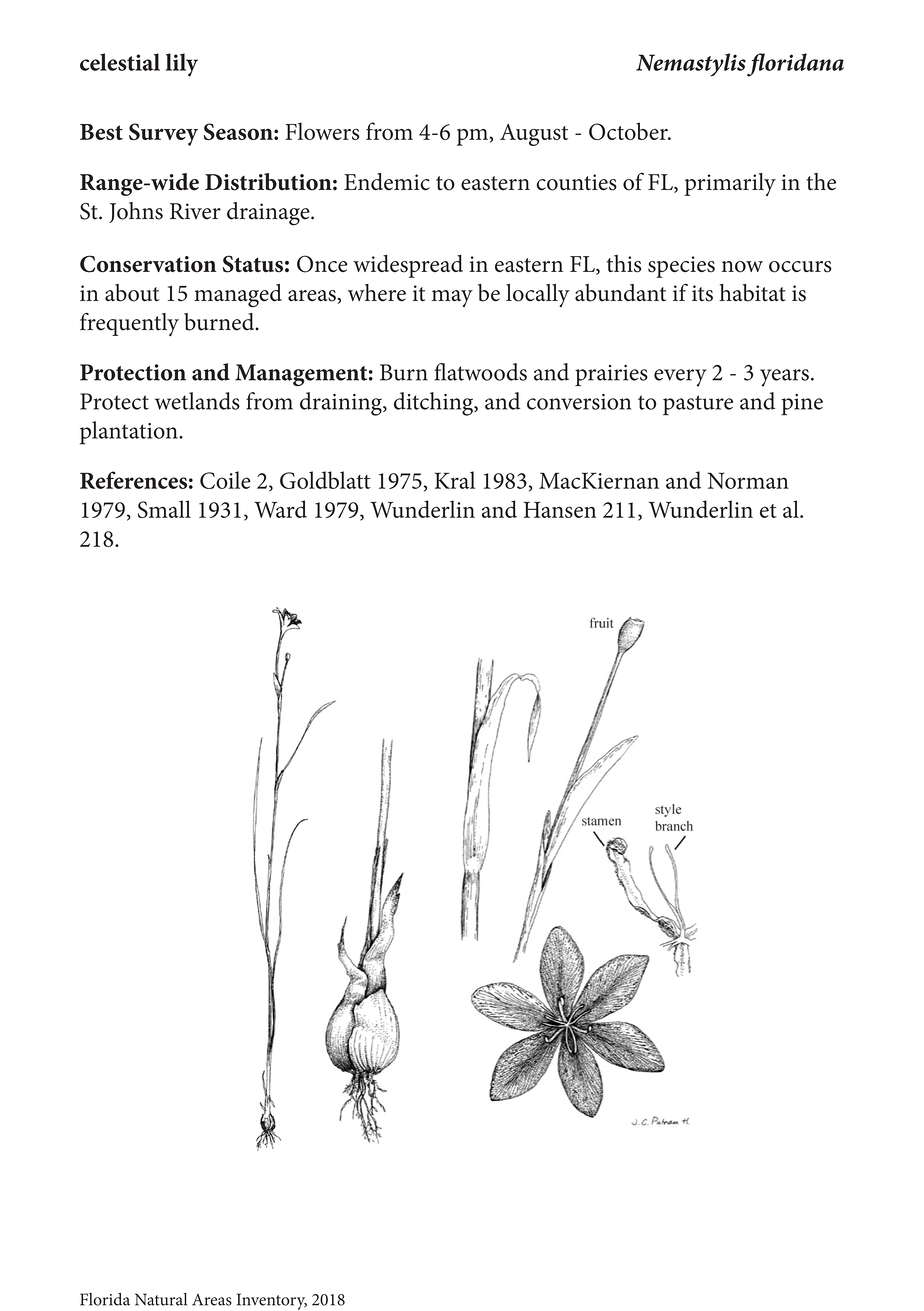 Image resolution: width=924 pixels, height=1311 pixels. I want to click on Small, so click(164, 509).
